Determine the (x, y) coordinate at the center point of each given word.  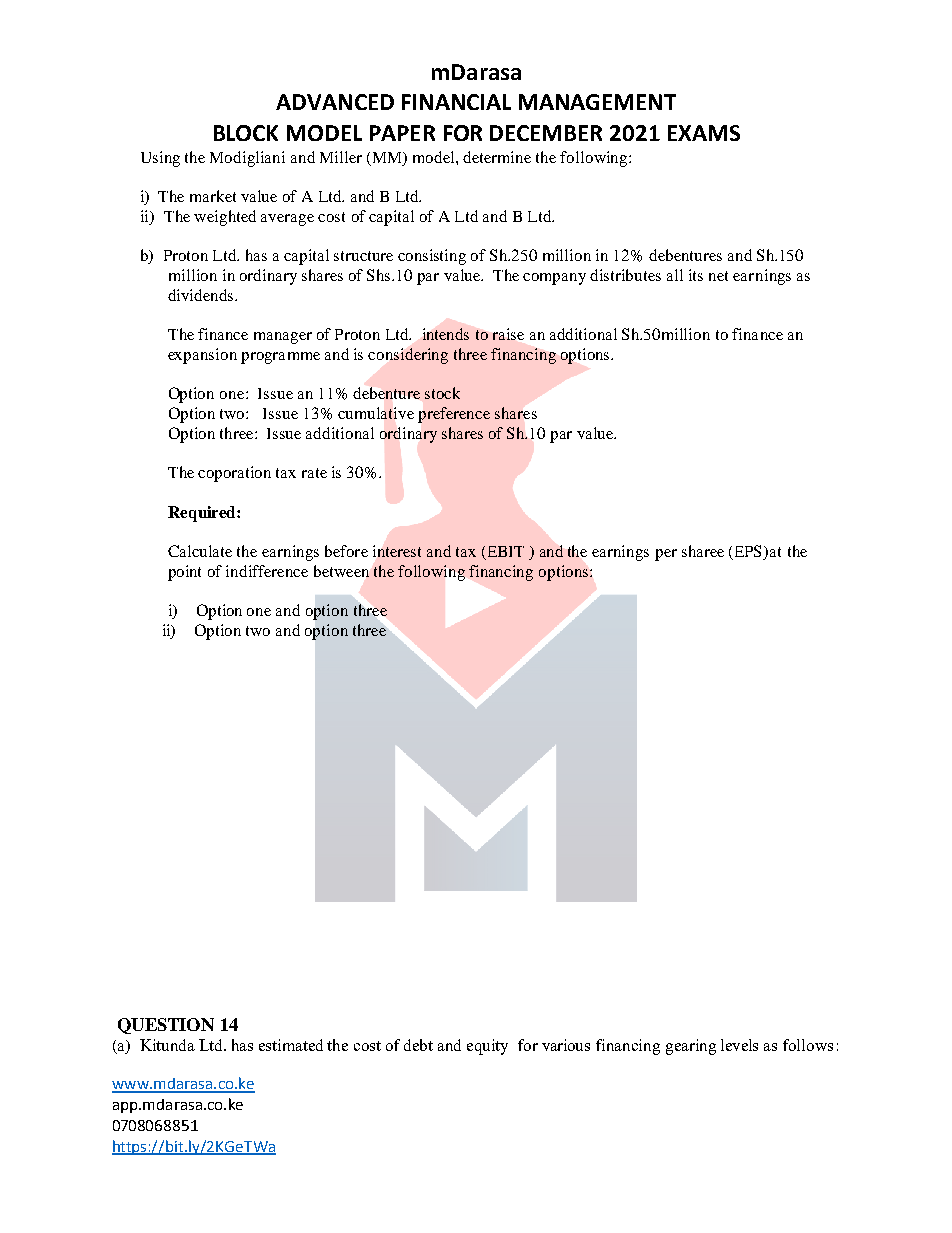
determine (497, 157)
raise (508, 334)
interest (397, 551)
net (718, 276)
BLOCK (246, 133)
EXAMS (704, 133)
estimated (291, 1045)
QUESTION (166, 1026)
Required (203, 514)
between (341, 571)
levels (739, 1045)
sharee (703, 551)
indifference (267, 571)
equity (487, 1047)
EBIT (506, 551)
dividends (202, 295)
